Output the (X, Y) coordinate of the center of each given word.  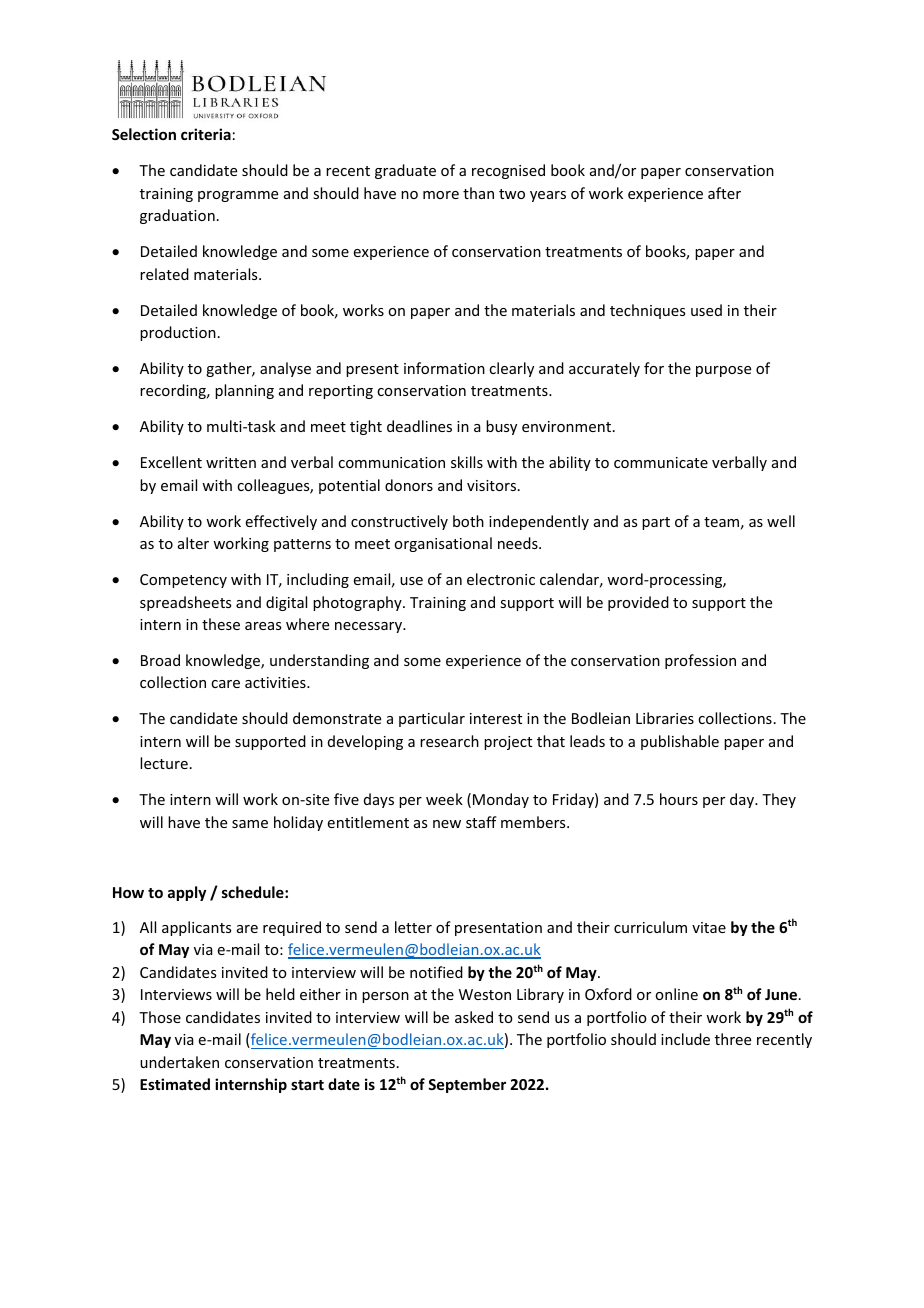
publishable (680, 742)
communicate (661, 462)
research (449, 741)
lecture (164, 763)
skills (467, 462)
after (724, 193)
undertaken (179, 1062)
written (231, 462)
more (441, 195)
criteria (206, 134)
